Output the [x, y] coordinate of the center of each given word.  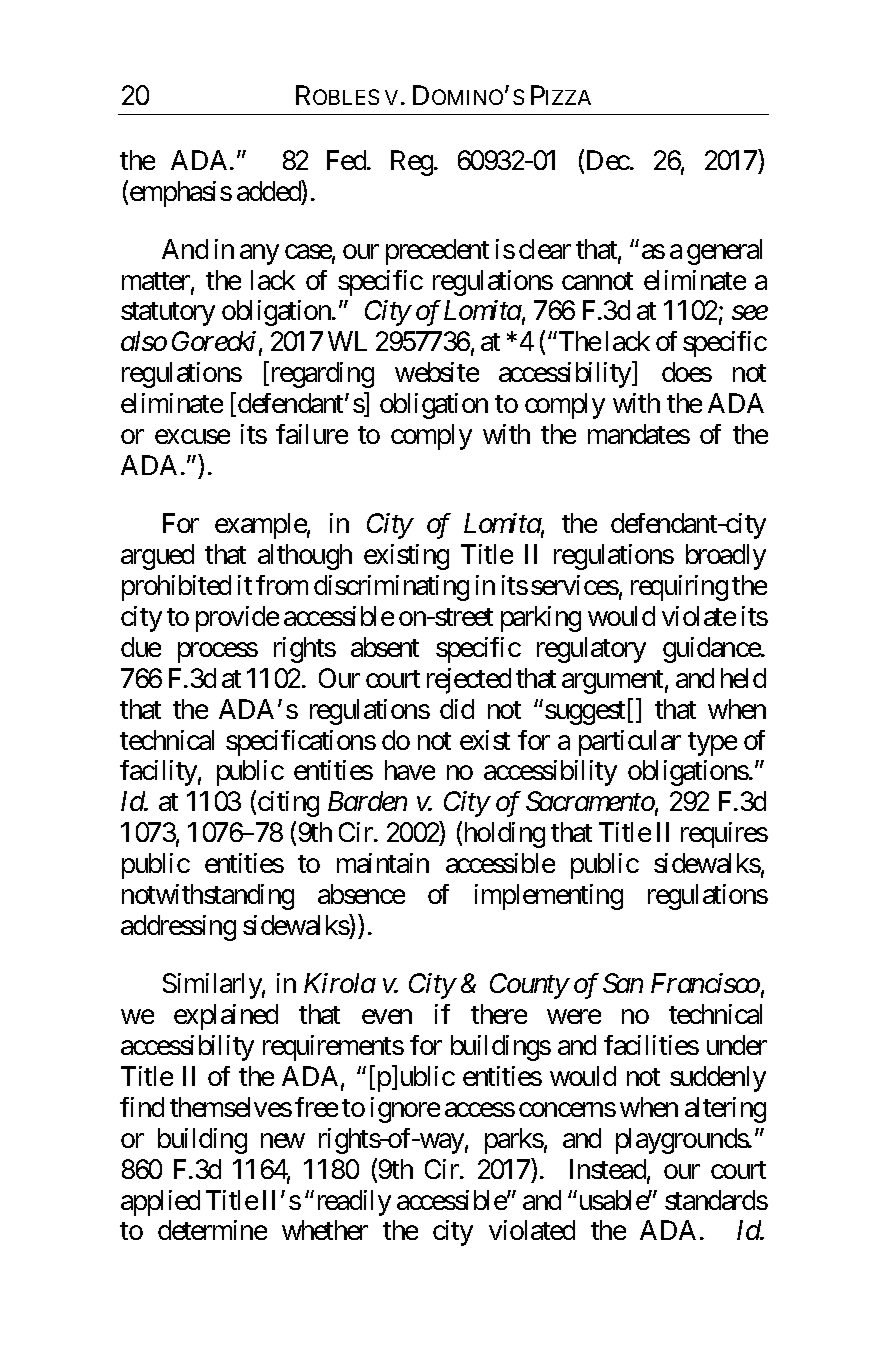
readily [354, 1203]
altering [725, 1110]
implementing [549, 897]
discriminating [391, 588]
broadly [726, 557]
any [259, 254]
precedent [437, 252]
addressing [178, 928]
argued [157, 557]
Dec [608, 160]
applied [160, 1203]
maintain [383, 863]
